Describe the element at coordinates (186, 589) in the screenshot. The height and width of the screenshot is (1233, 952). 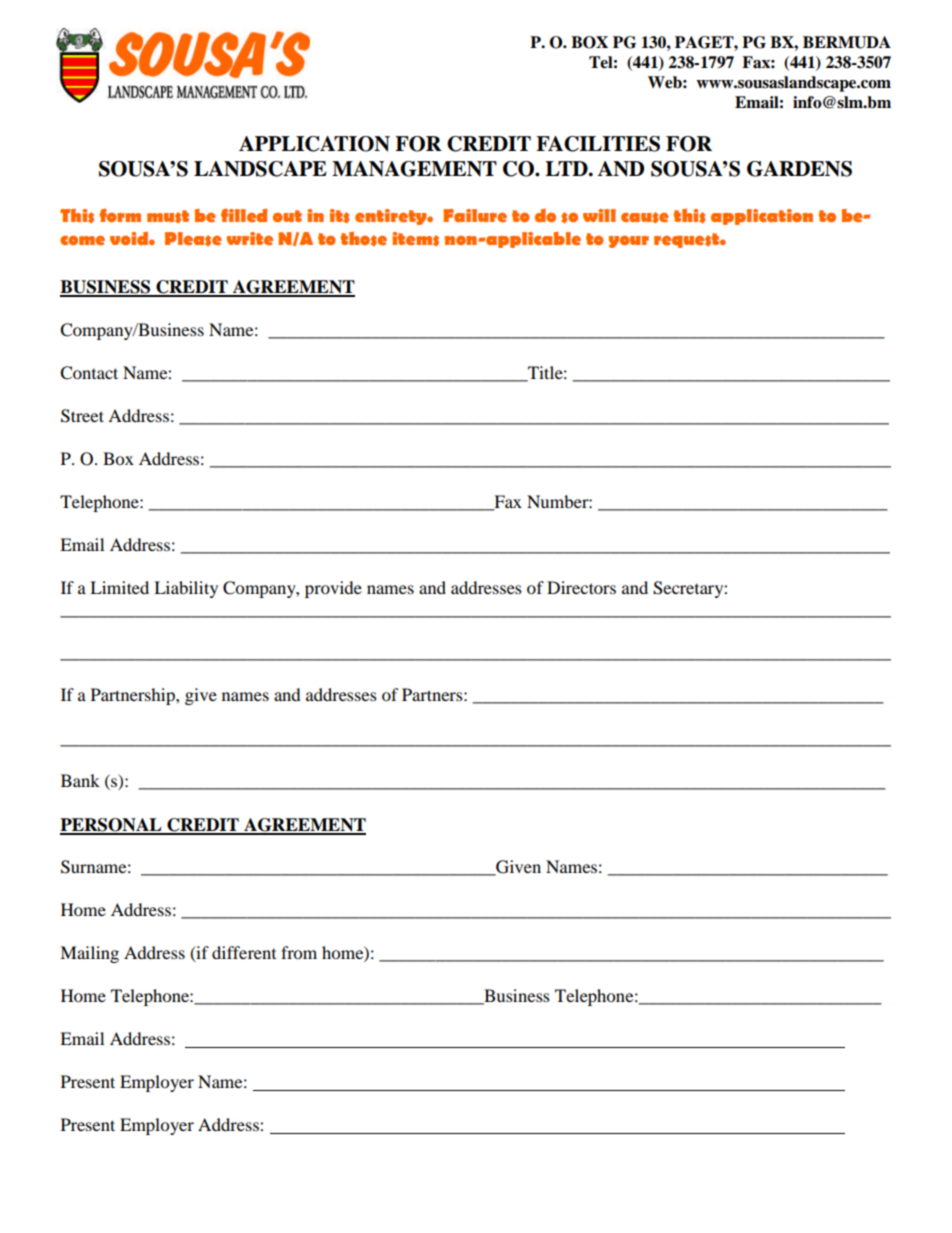
I see `Liability` at that location.
